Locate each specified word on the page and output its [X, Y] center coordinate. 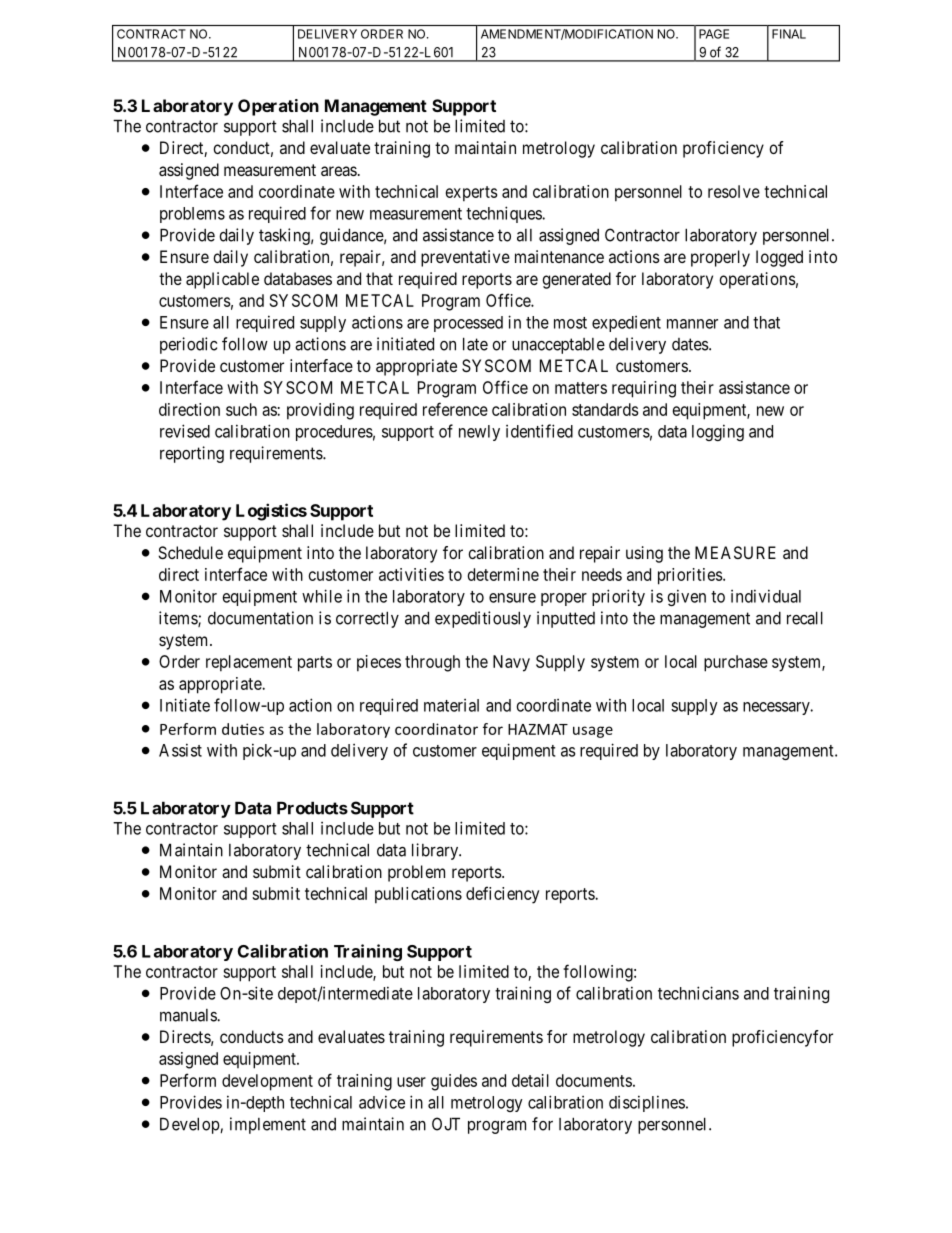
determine [503, 574]
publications [418, 895]
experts [471, 194]
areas [339, 171]
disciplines [647, 1103]
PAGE [714, 34]
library [436, 851]
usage [593, 732]
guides [454, 1082]
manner [692, 324]
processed [468, 324]
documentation [260, 618]
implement [268, 1125]
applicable [222, 280]
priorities [690, 576]
